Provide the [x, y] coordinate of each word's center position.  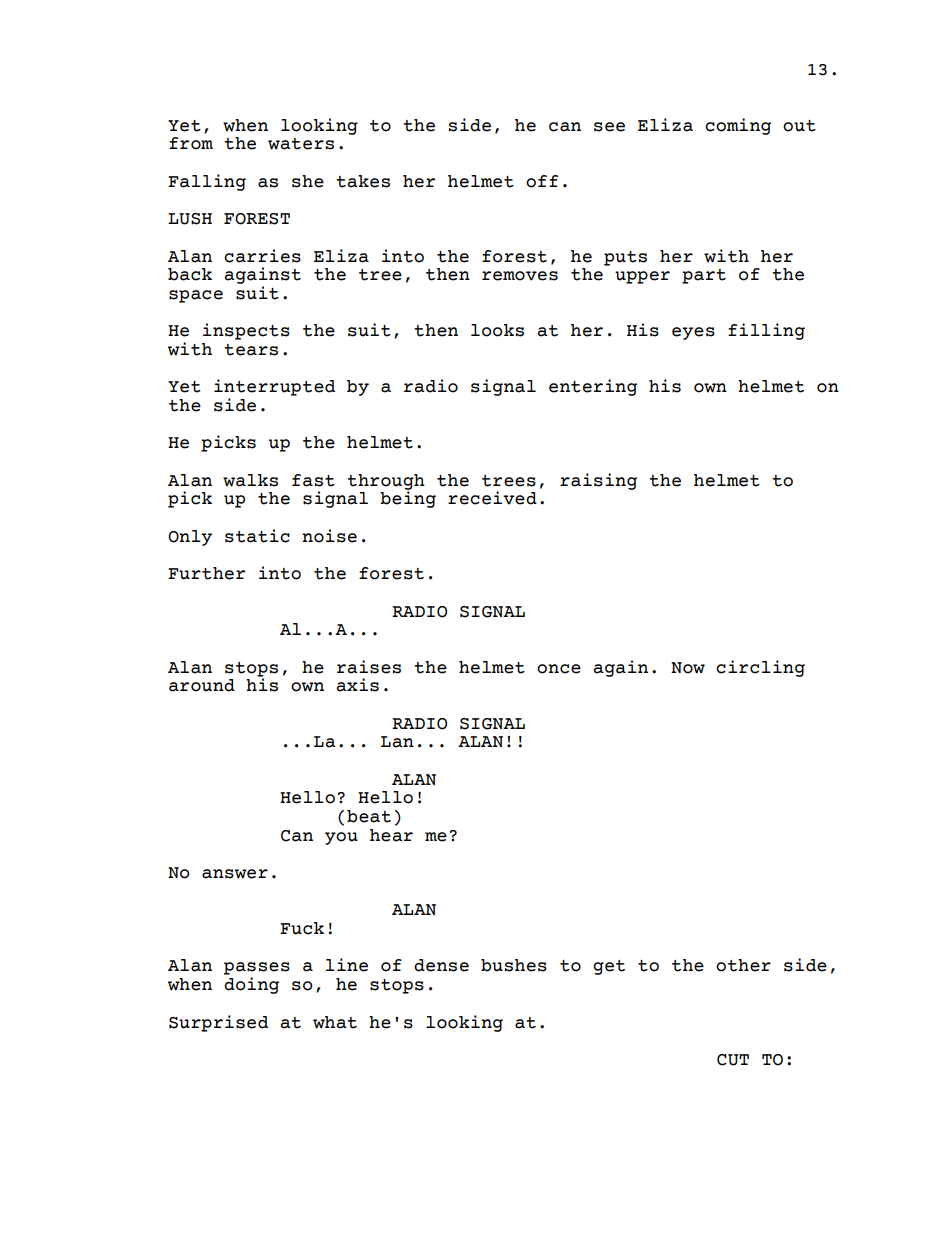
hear [391, 835]
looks [497, 330]
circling [760, 668]
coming [738, 126]
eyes [693, 333]
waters [301, 144]
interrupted [274, 387]
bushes [514, 965]
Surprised [218, 1023]
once [559, 669]
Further [206, 573]
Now [688, 668]
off [542, 181]
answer [235, 874]
